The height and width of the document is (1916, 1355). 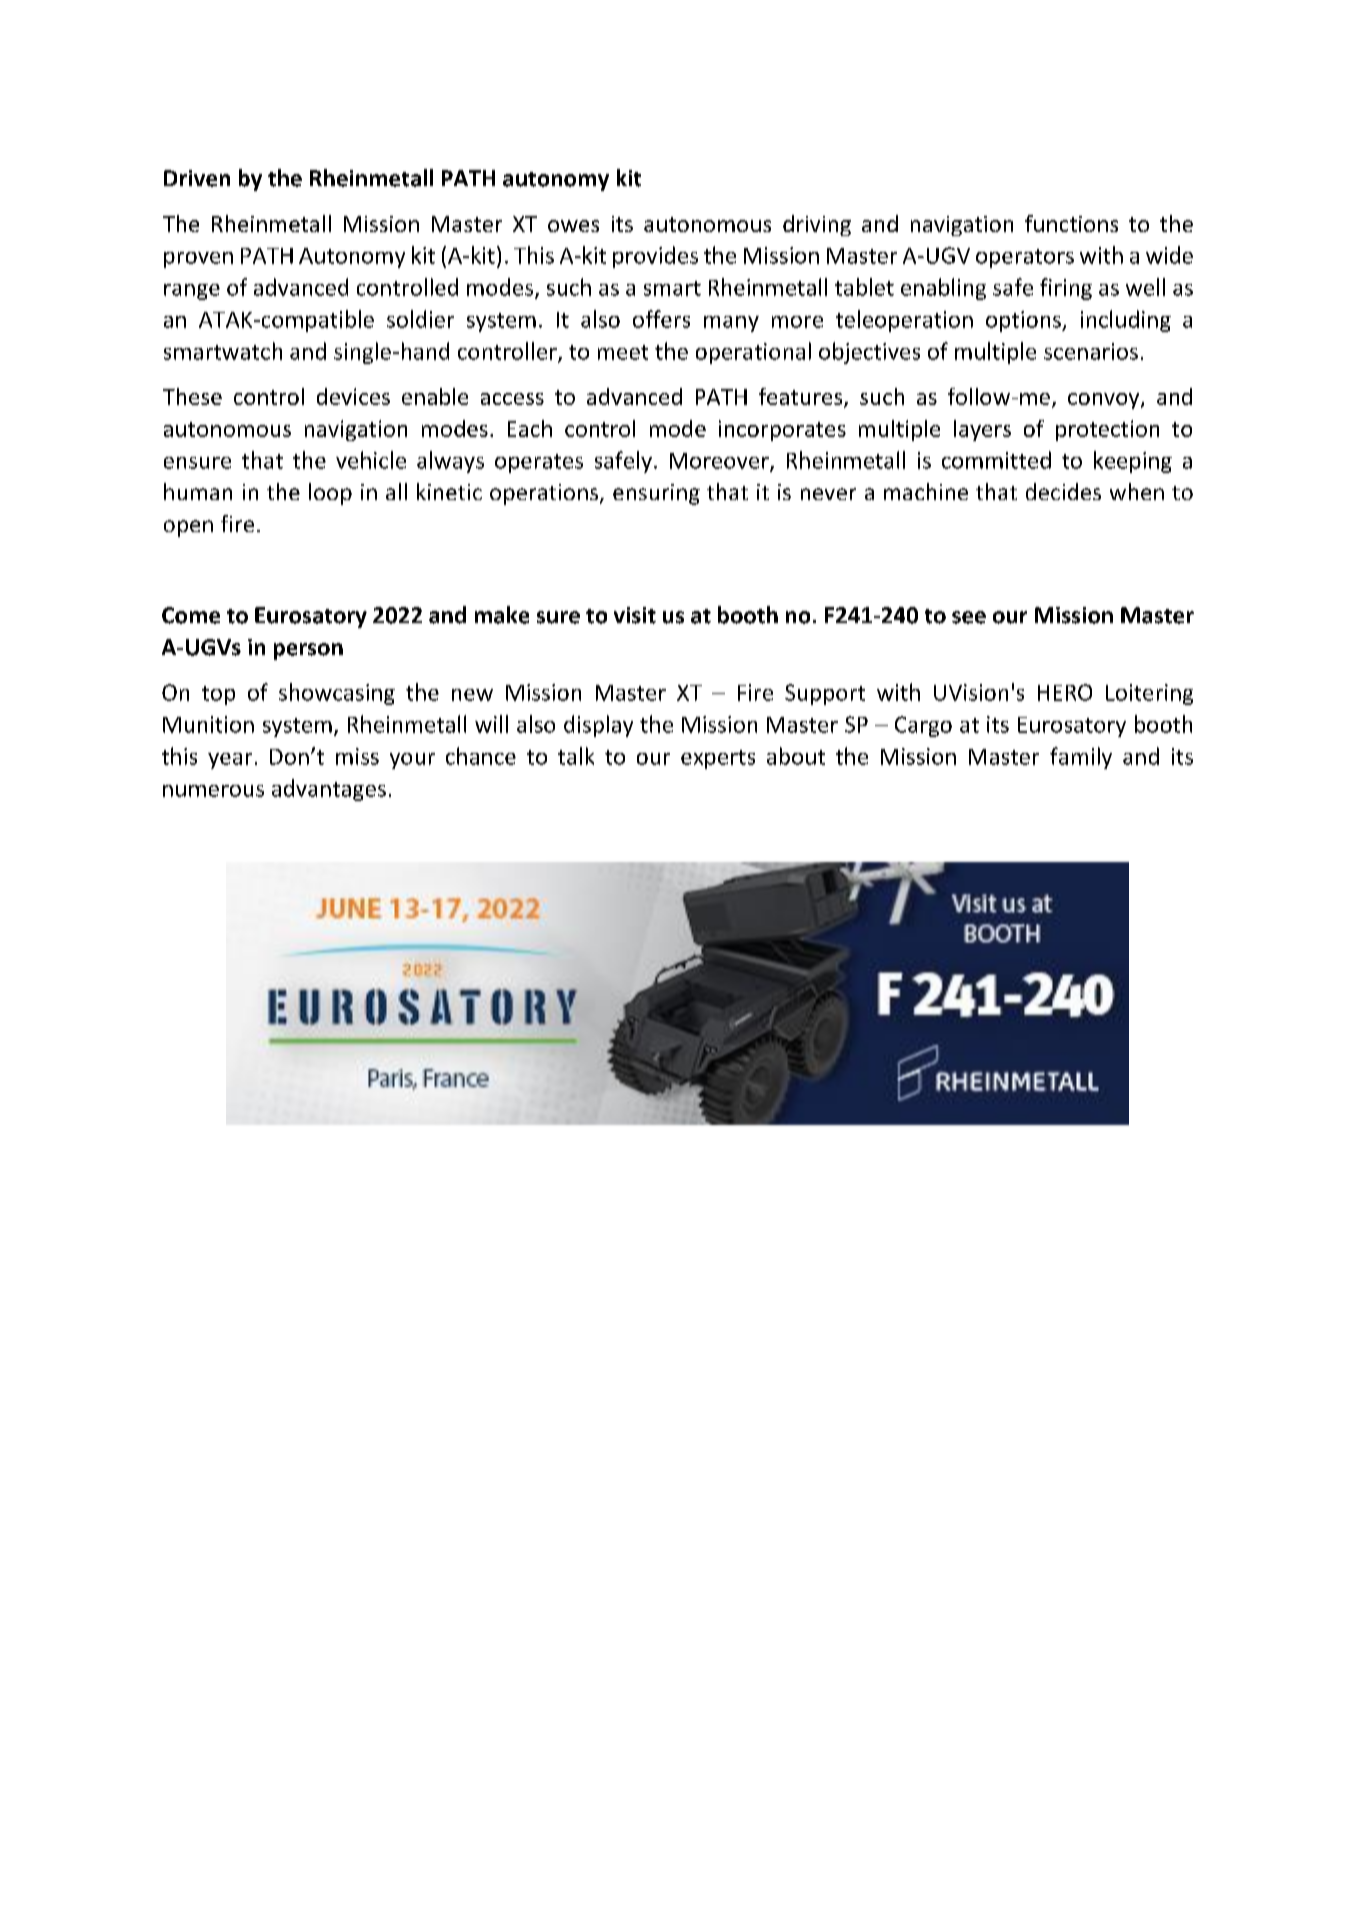 What do you see at coordinates (1071, 223) in the document?
I see `functions` at bounding box center [1071, 223].
